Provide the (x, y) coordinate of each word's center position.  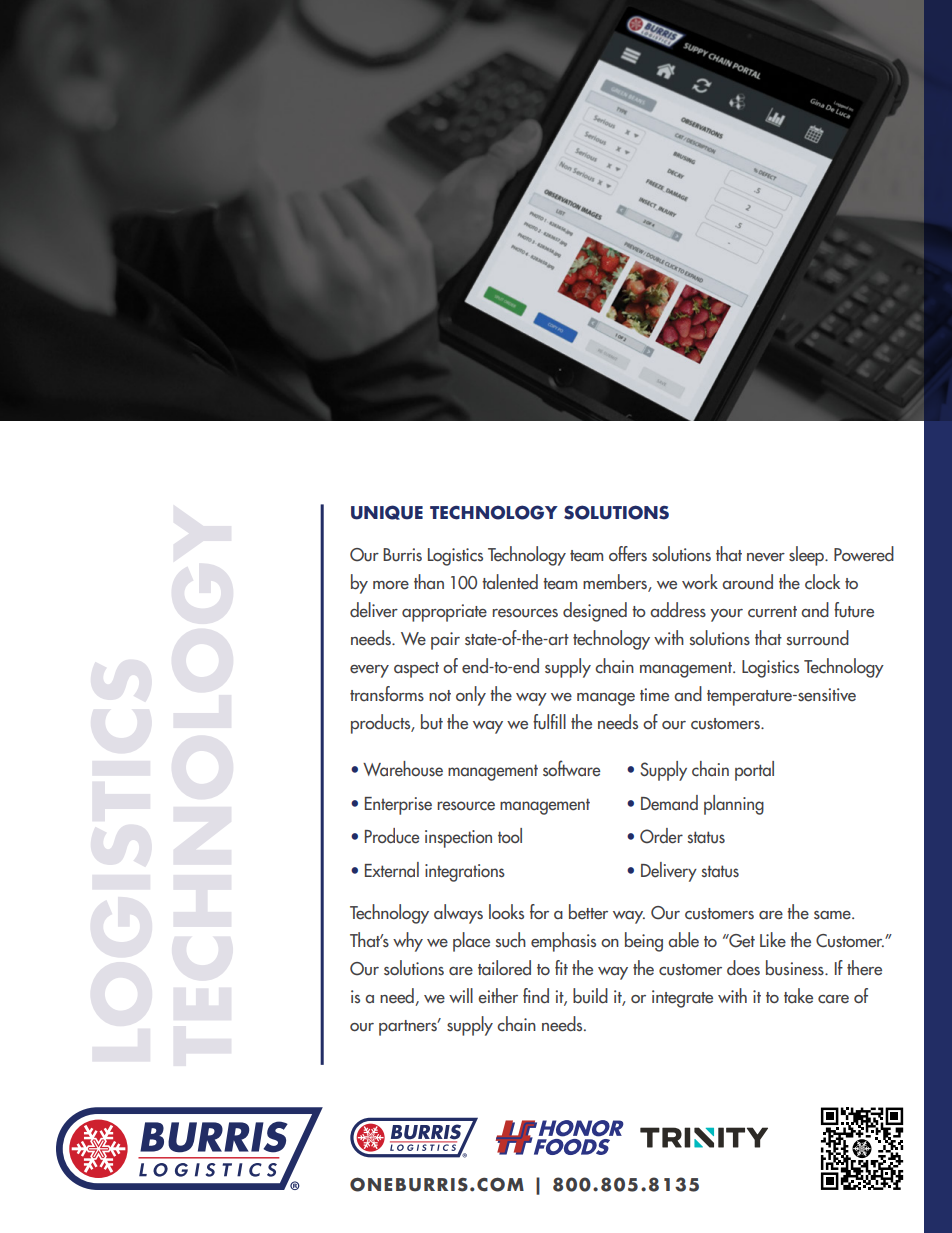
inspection (458, 839)
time (654, 695)
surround (818, 638)
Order (661, 836)
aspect (416, 670)
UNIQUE (387, 512)
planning (734, 805)
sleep (807, 556)
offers (628, 554)
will (461, 995)
